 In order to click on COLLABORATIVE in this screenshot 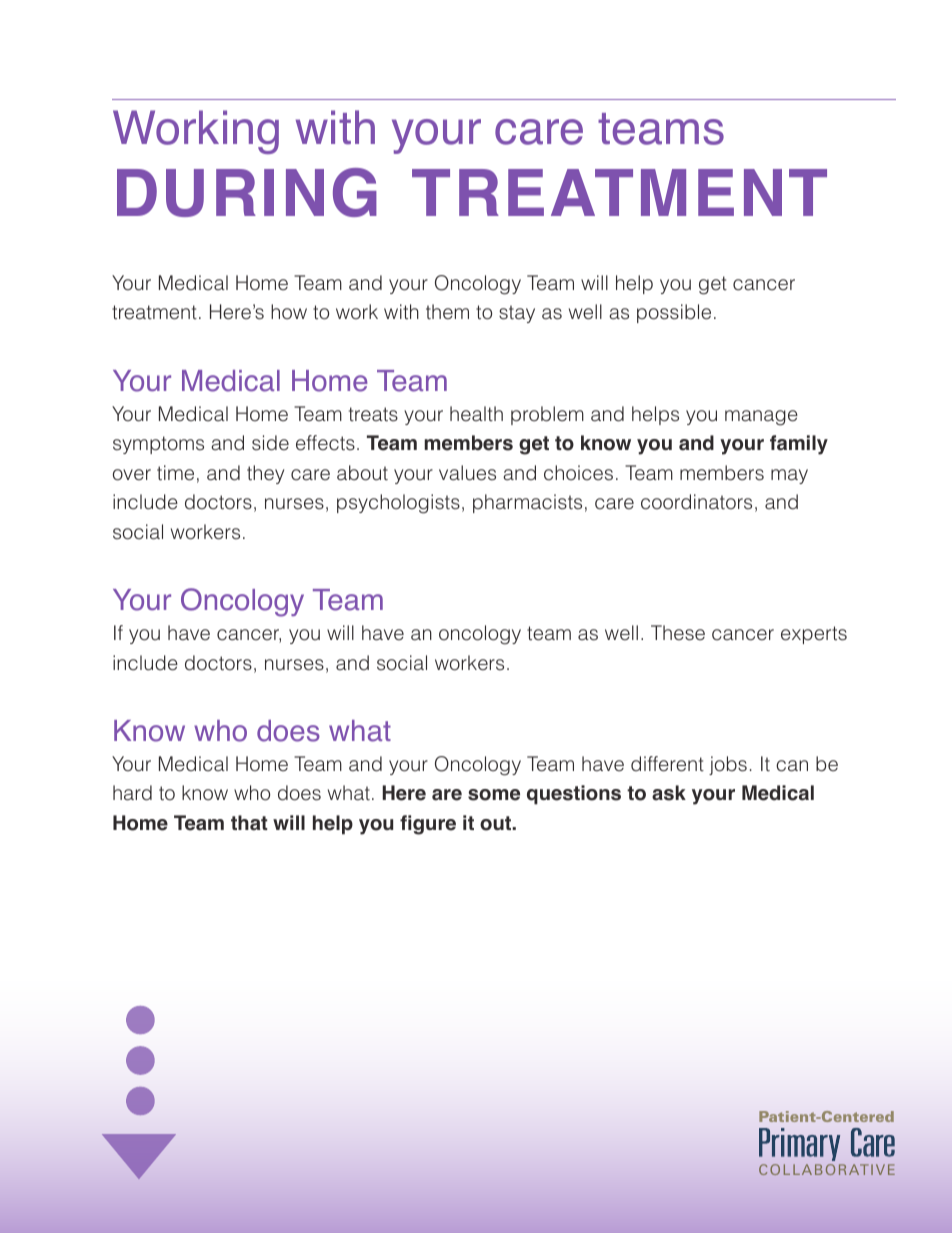, I will do `click(827, 1169)`.
